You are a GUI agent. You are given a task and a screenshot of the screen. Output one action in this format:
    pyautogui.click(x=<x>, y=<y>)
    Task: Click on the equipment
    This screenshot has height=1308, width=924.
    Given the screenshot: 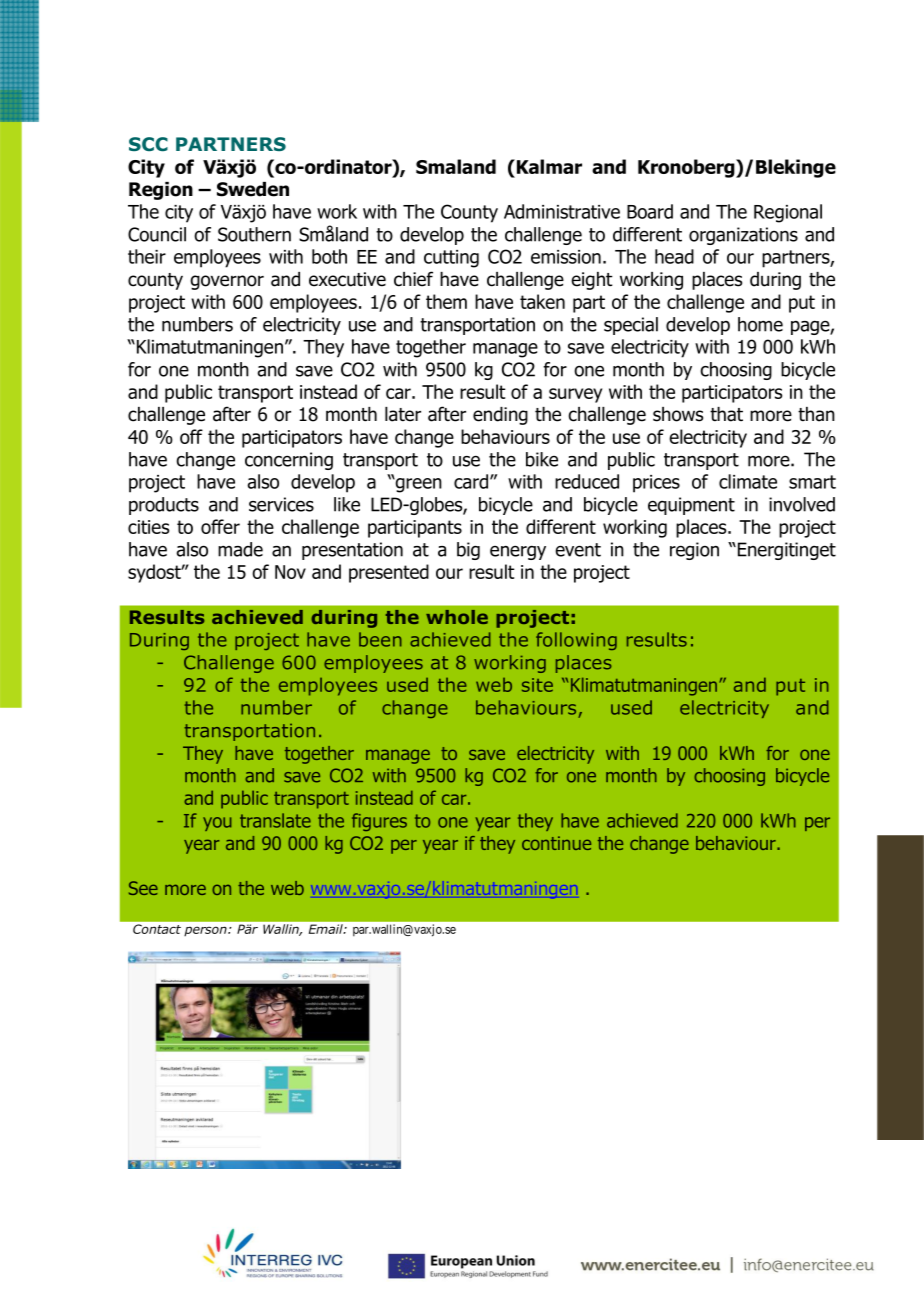 What is the action you would take?
    pyautogui.click(x=691, y=506)
